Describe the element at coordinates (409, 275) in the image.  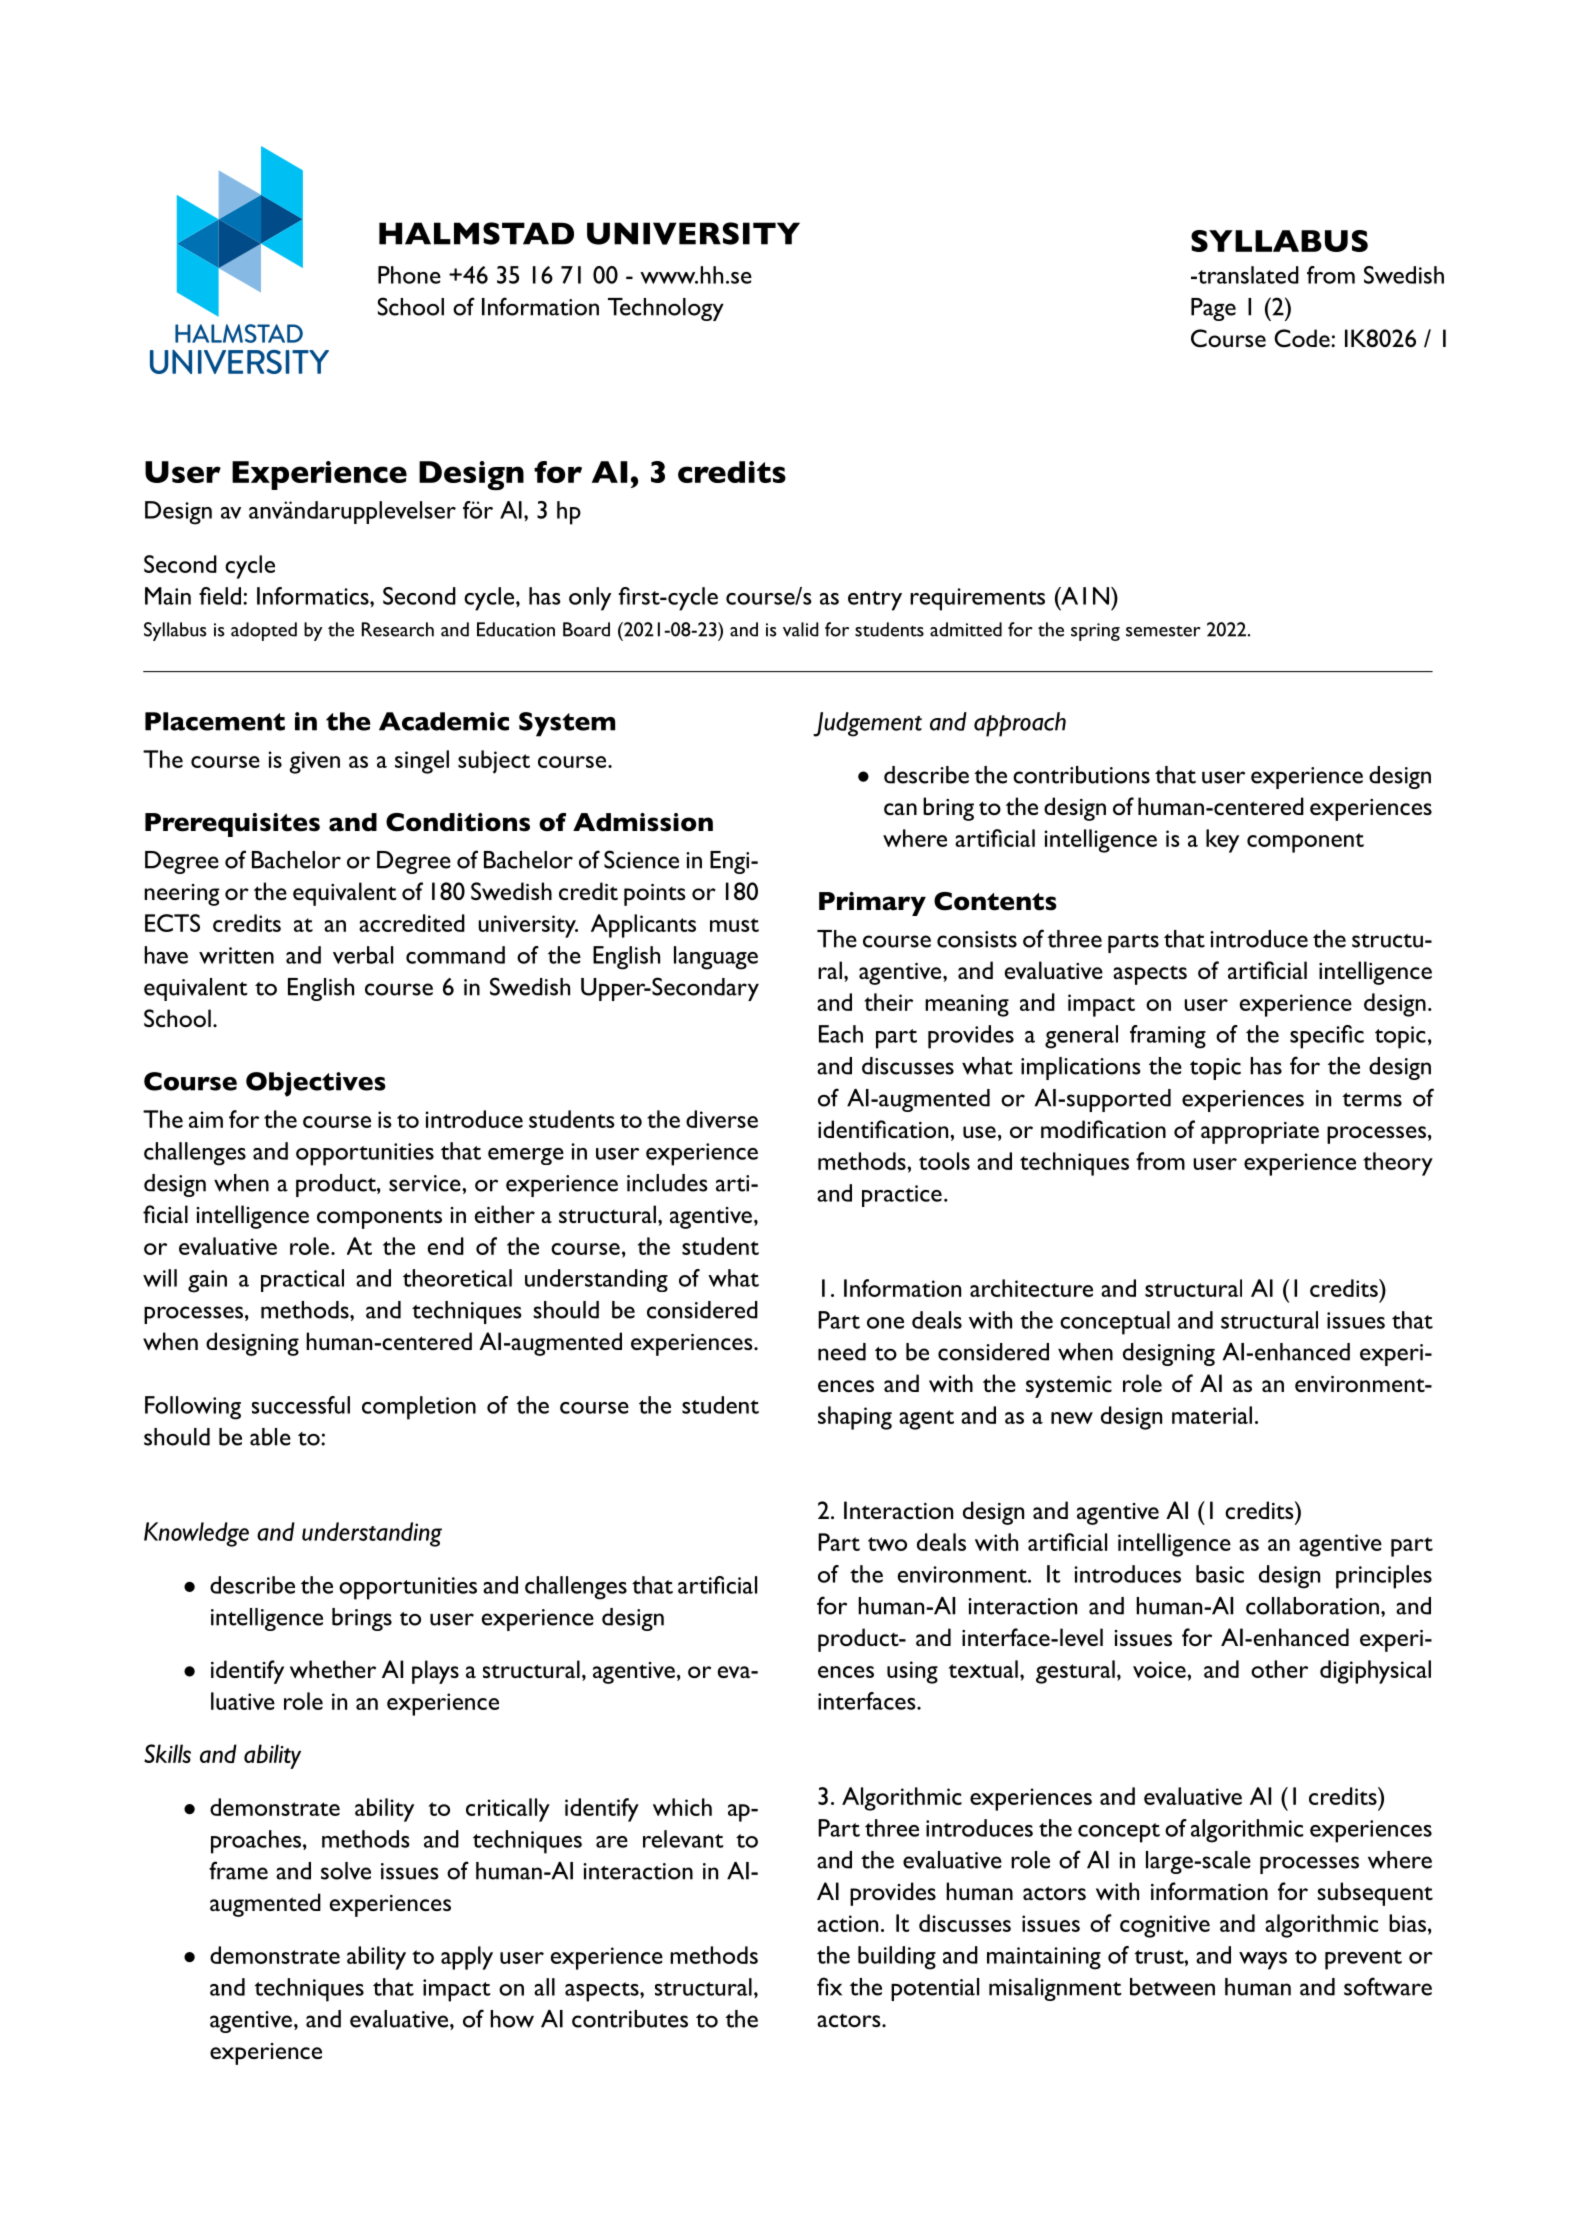
I see `Phone` at that location.
